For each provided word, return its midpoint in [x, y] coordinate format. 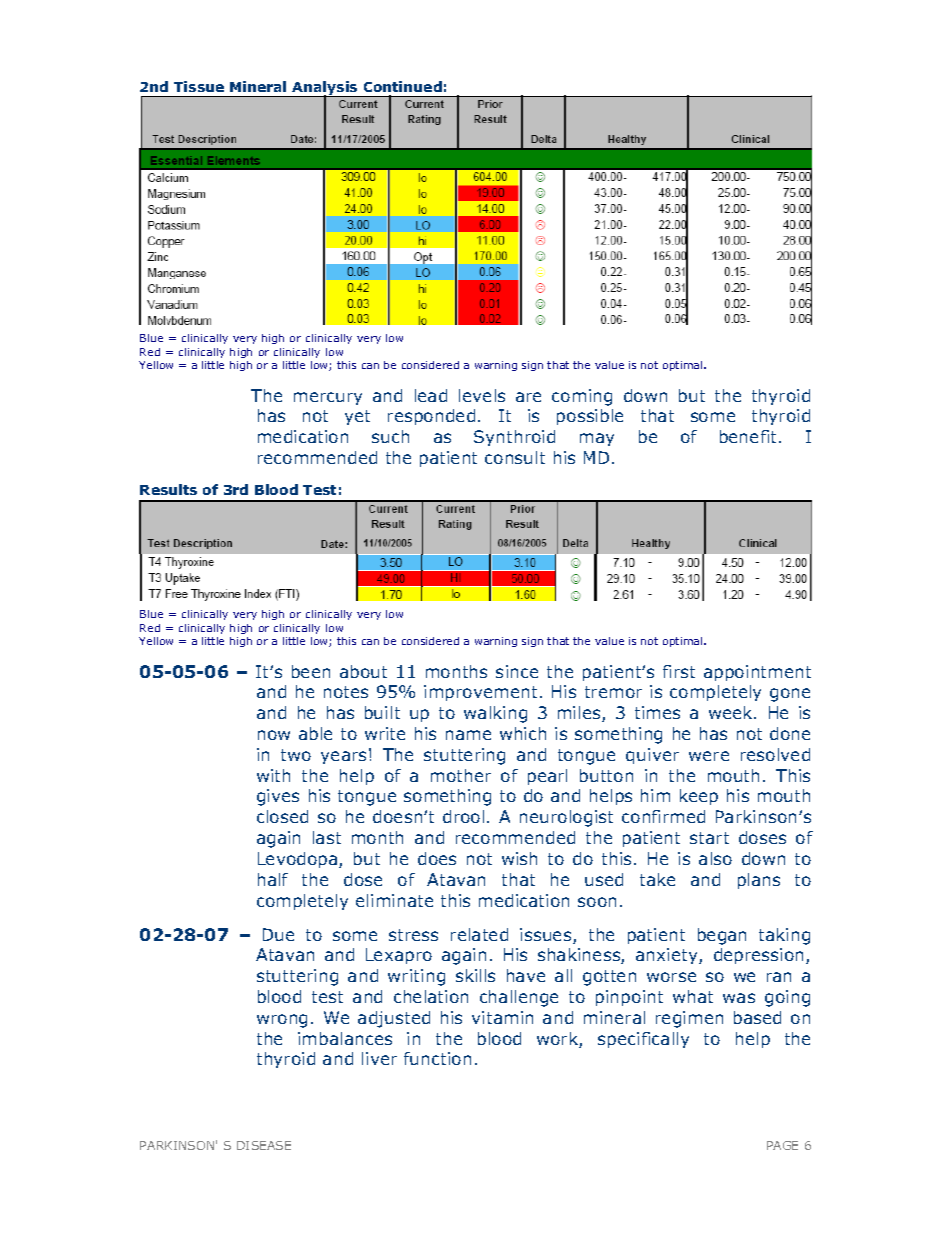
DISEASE [264, 1145]
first [679, 671]
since [517, 671]
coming [582, 397]
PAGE [782, 1145]
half [273, 879]
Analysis [325, 89]
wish [519, 858]
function [437, 1058]
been [311, 671]
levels [482, 395]
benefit [748, 436]
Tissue [199, 86]
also [715, 858]
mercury [328, 398]
